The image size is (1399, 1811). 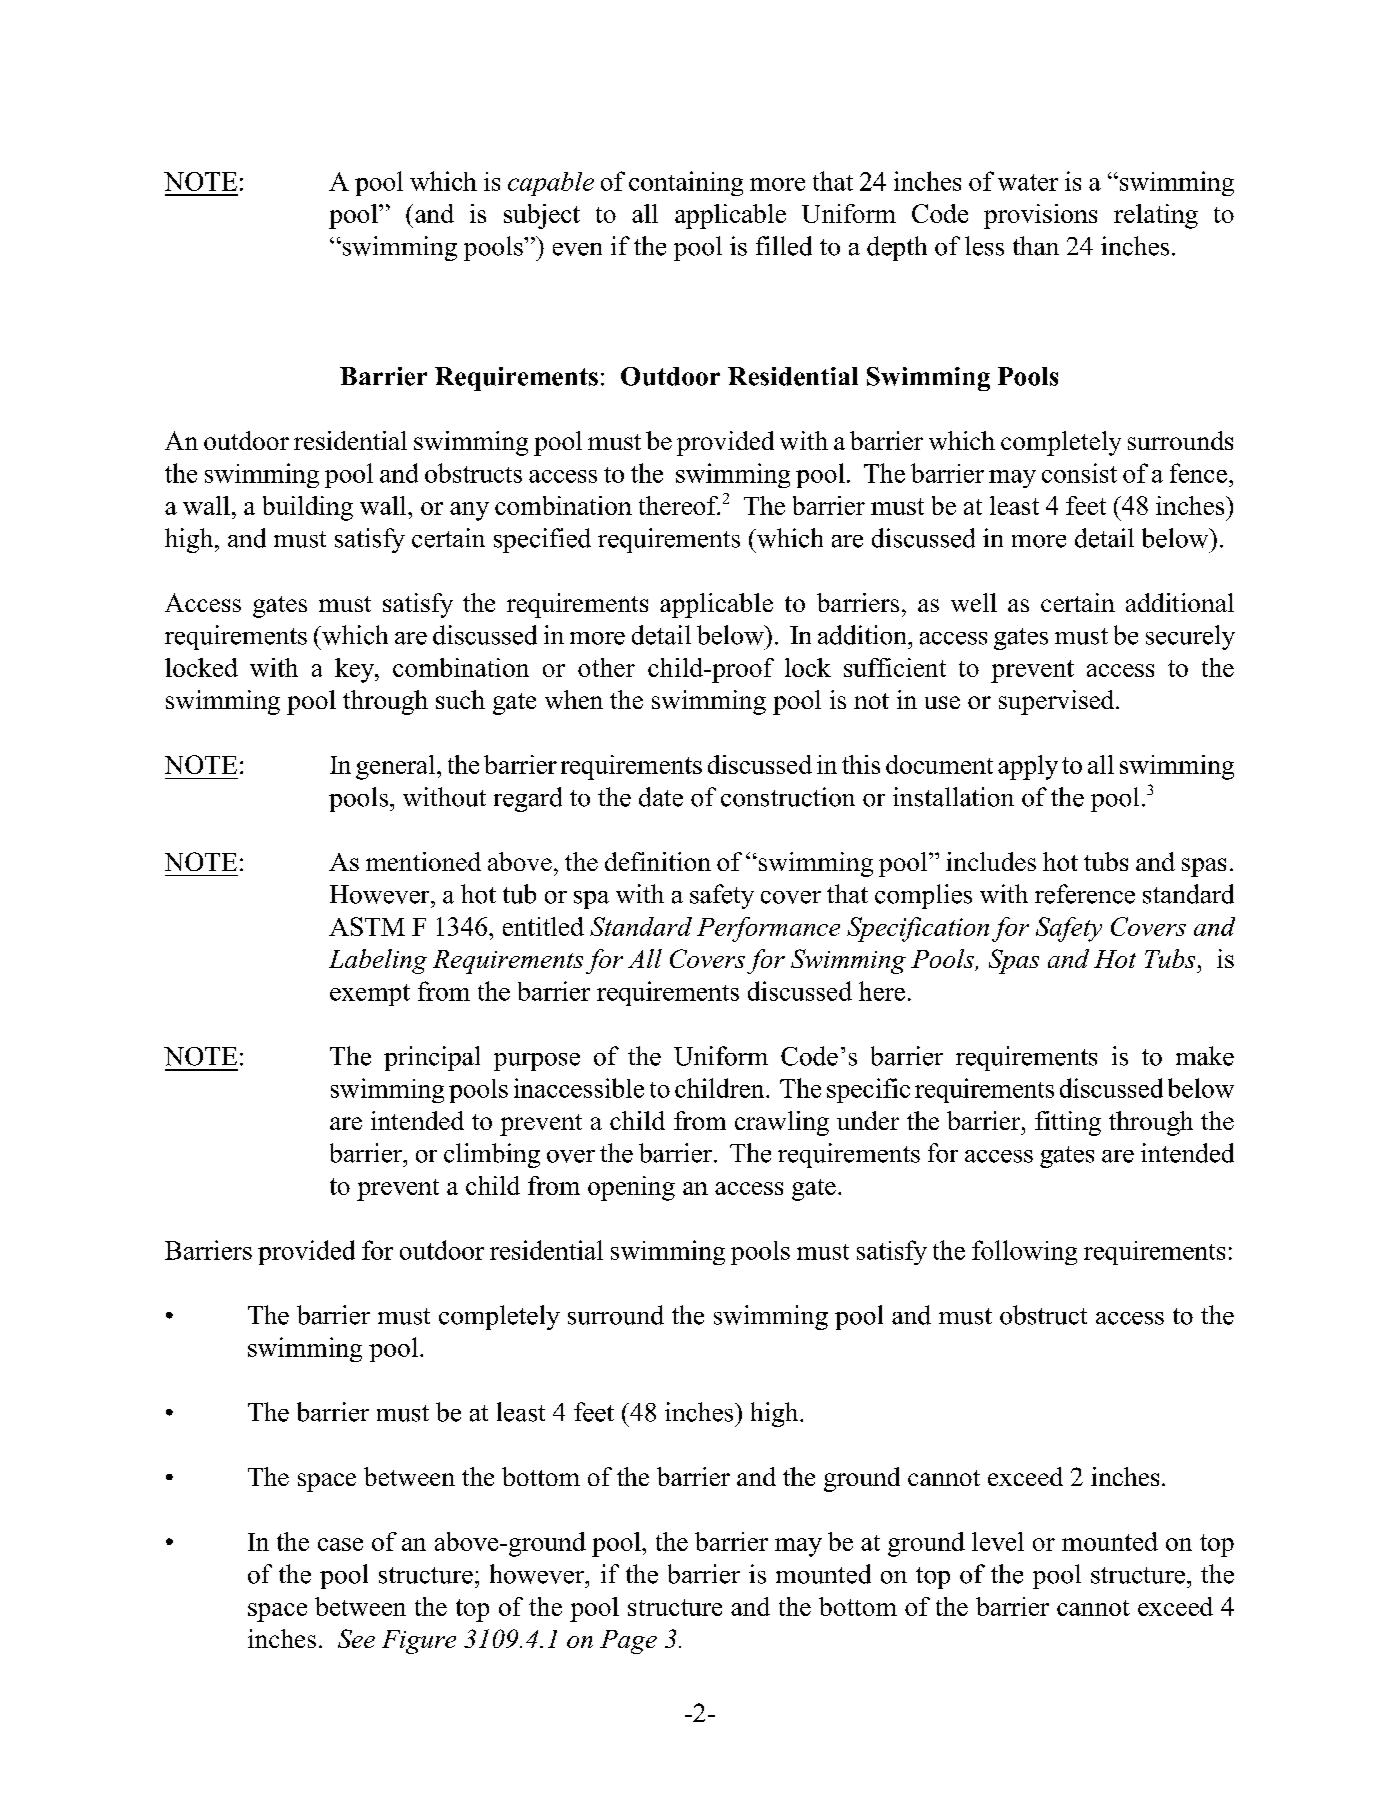 What do you see at coordinates (628, 1642) in the image?
I see `Page` at bounding box center [628, 1642].
